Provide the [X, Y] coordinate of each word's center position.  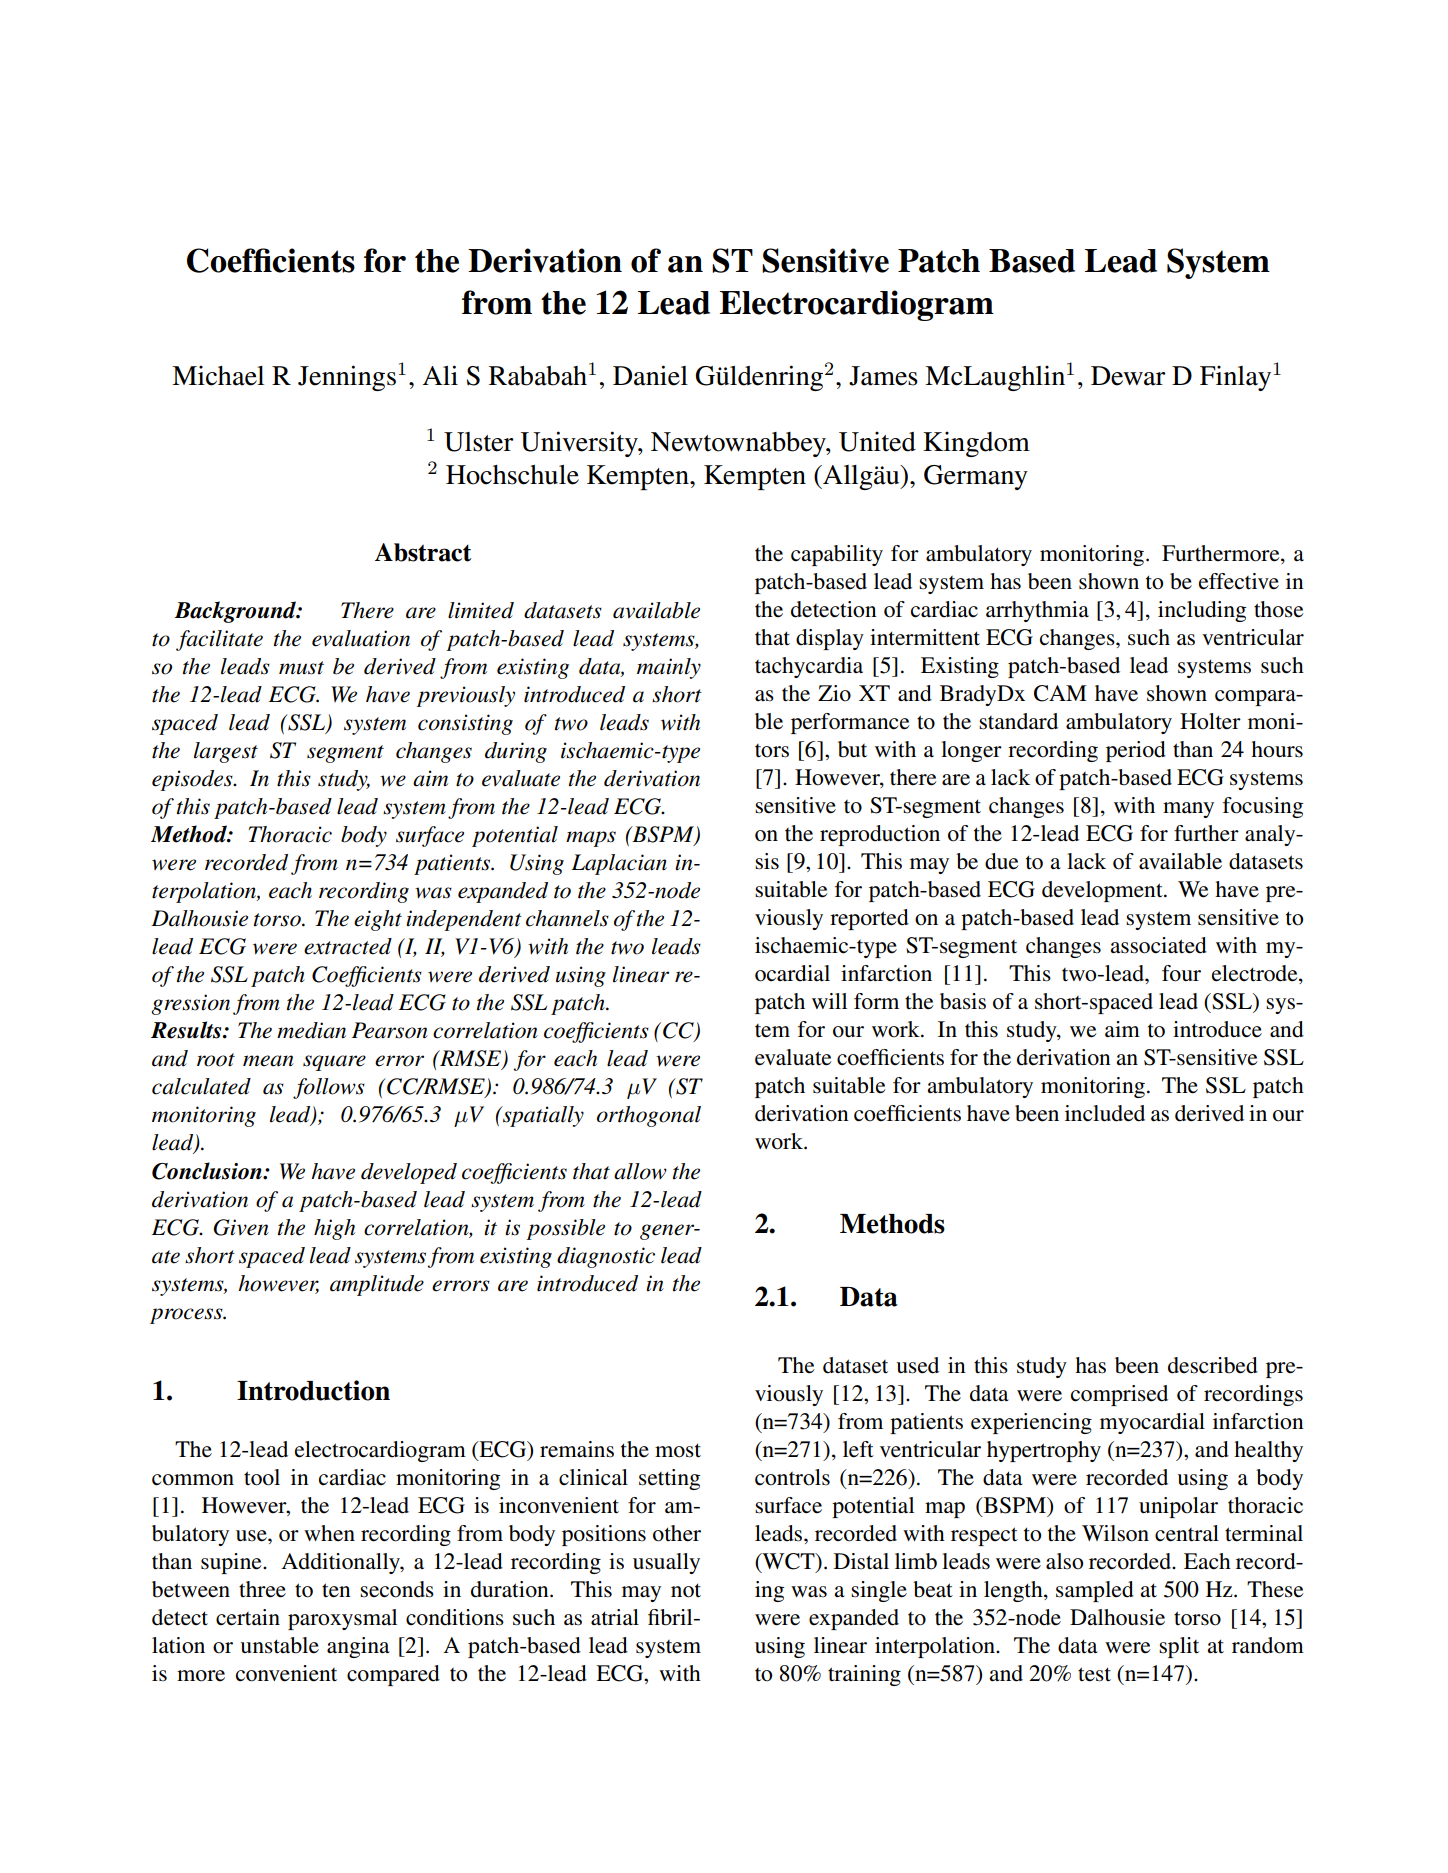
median [311, 1030]
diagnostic [606, 1257]
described [1213, 1365]
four [1181, 973]
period [1136, 751]
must [301, 668]
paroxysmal [342, 1619]
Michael [218, 375]
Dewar [1128, 376]
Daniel [650, 375]
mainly [669, 668]
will [829, 1001]
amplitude [377, 1285]
